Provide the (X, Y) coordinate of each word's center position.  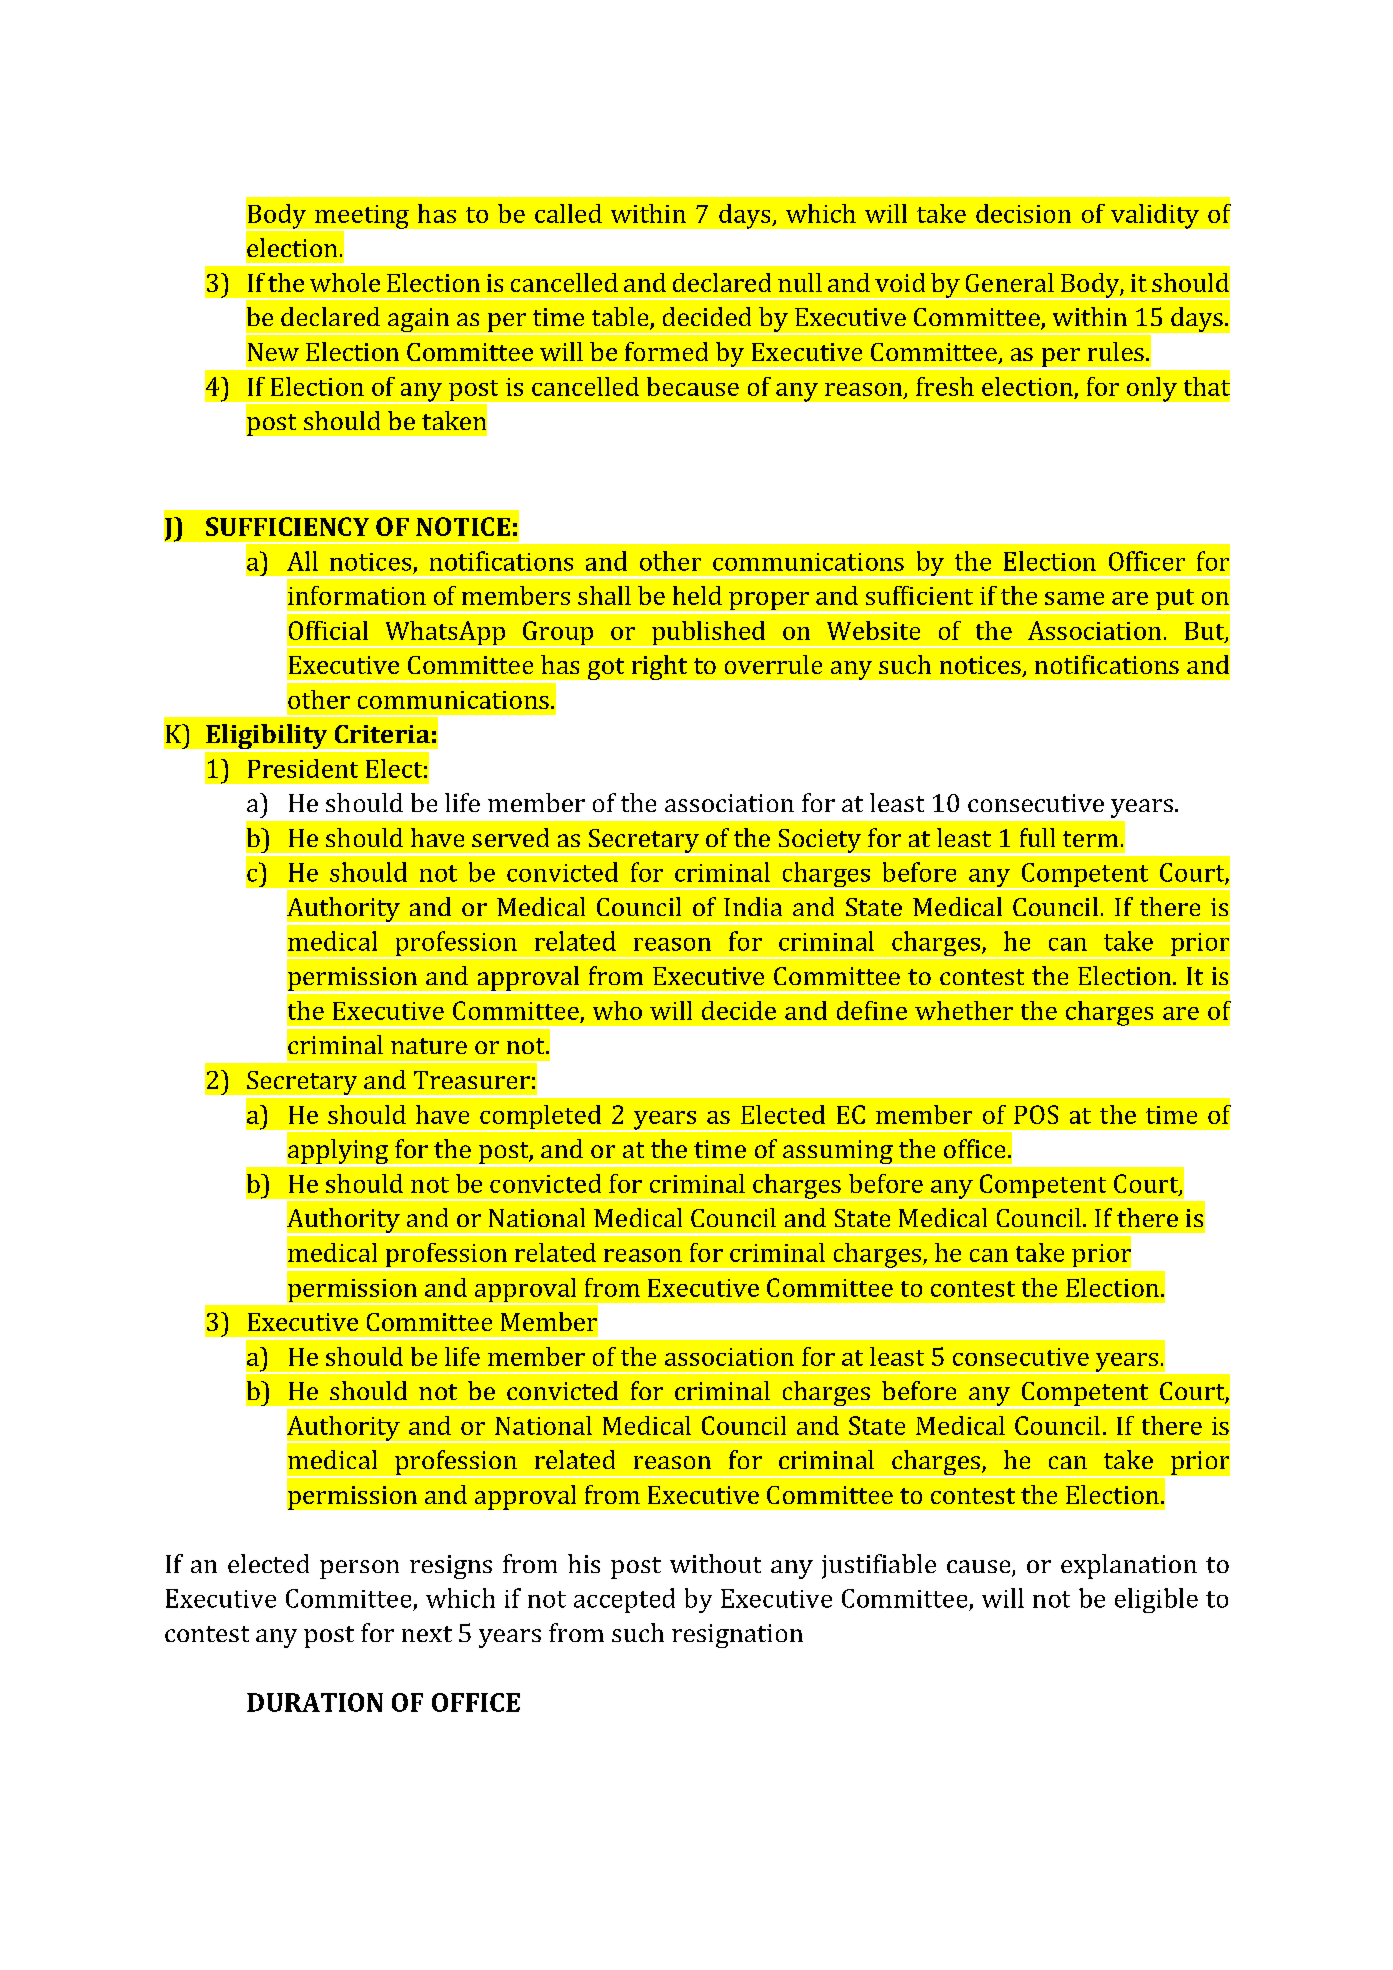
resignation (737, 1636)
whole (345, 282)
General (1010, 282)
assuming (838, 1153)
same (1074, 598)
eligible (1156, 1600)
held (697, 595)
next (427, 1634)
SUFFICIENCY (287, 526)
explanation (1129, 1566)
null (800, 282)
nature (429, 1046)
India (753, 906)
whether (964, 1010)
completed (541, 1118)
